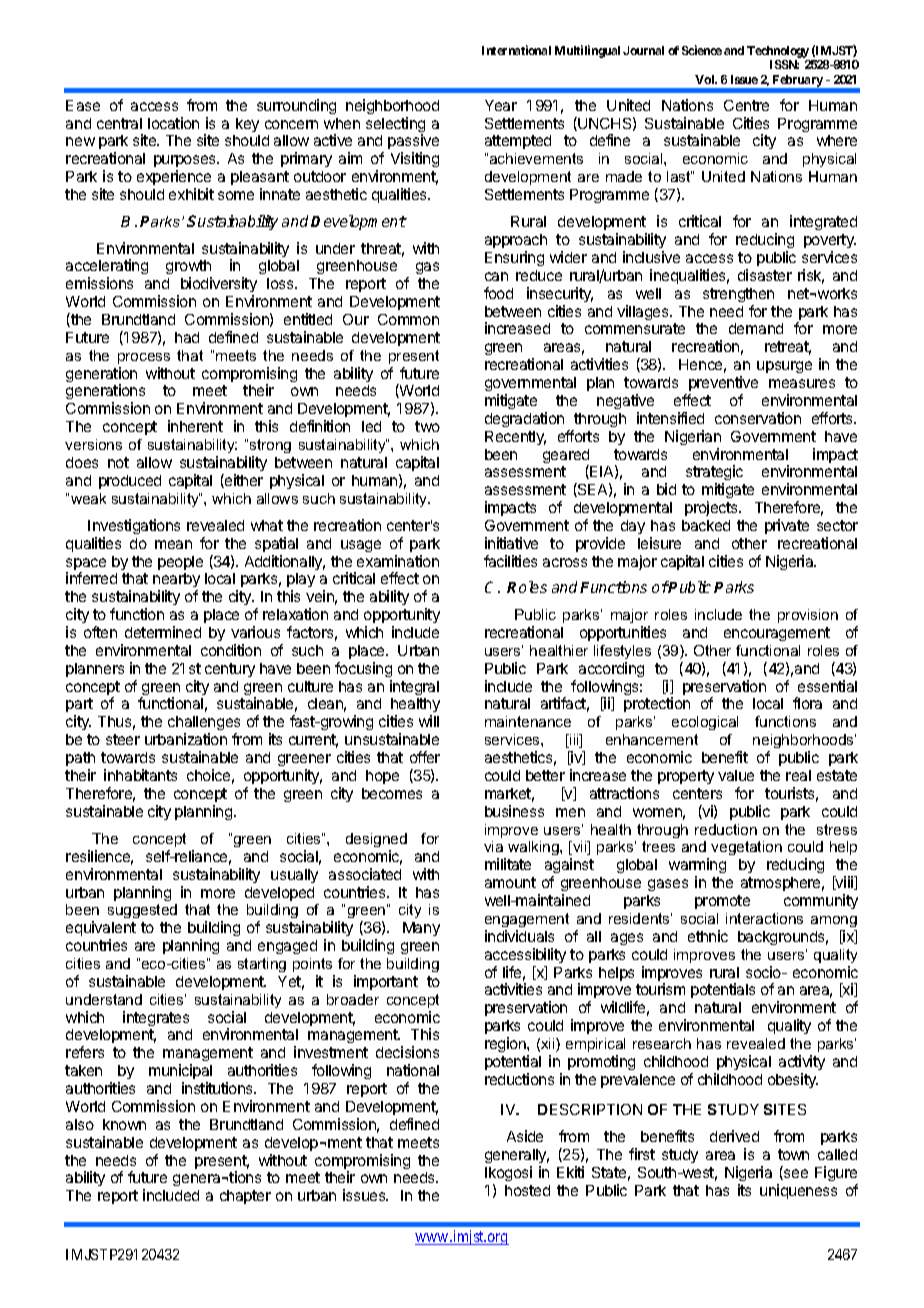 The height and width of the screenshot is (1308, 924). Describe the element at coordinates (514, 811) in the screenshot. I see `business` at that location.
